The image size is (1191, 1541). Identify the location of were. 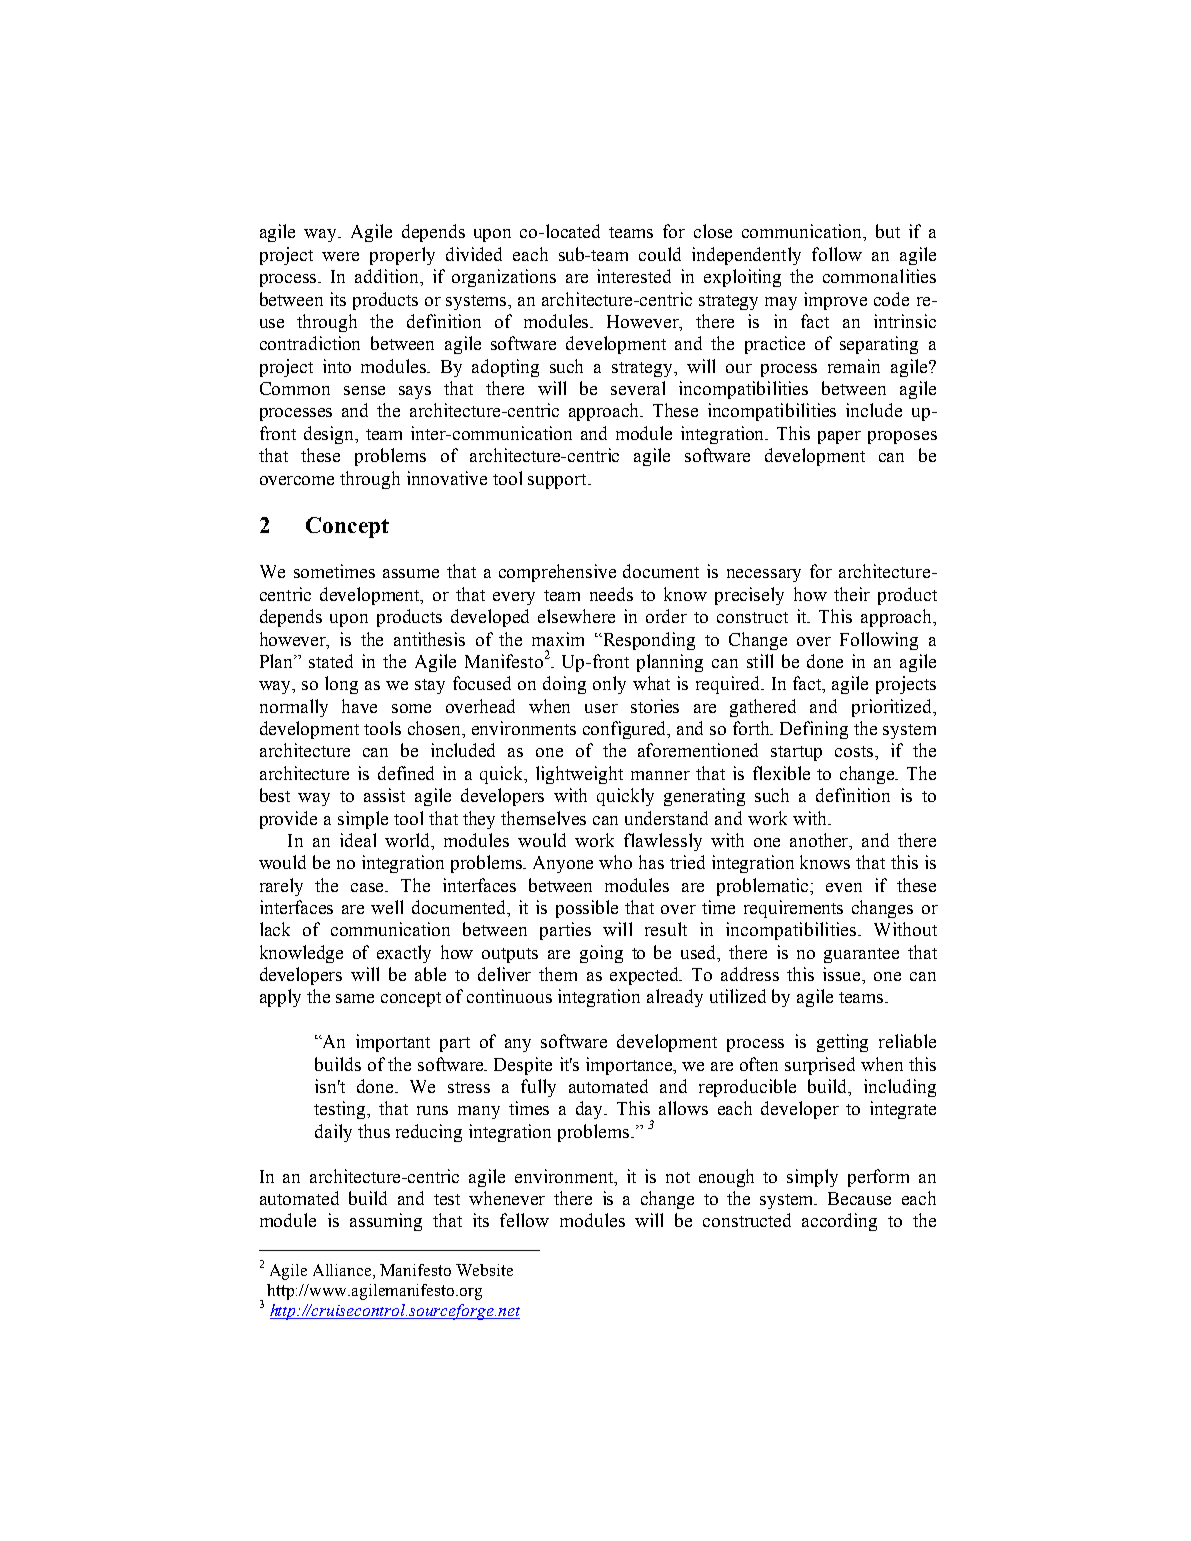
(340, 256).
